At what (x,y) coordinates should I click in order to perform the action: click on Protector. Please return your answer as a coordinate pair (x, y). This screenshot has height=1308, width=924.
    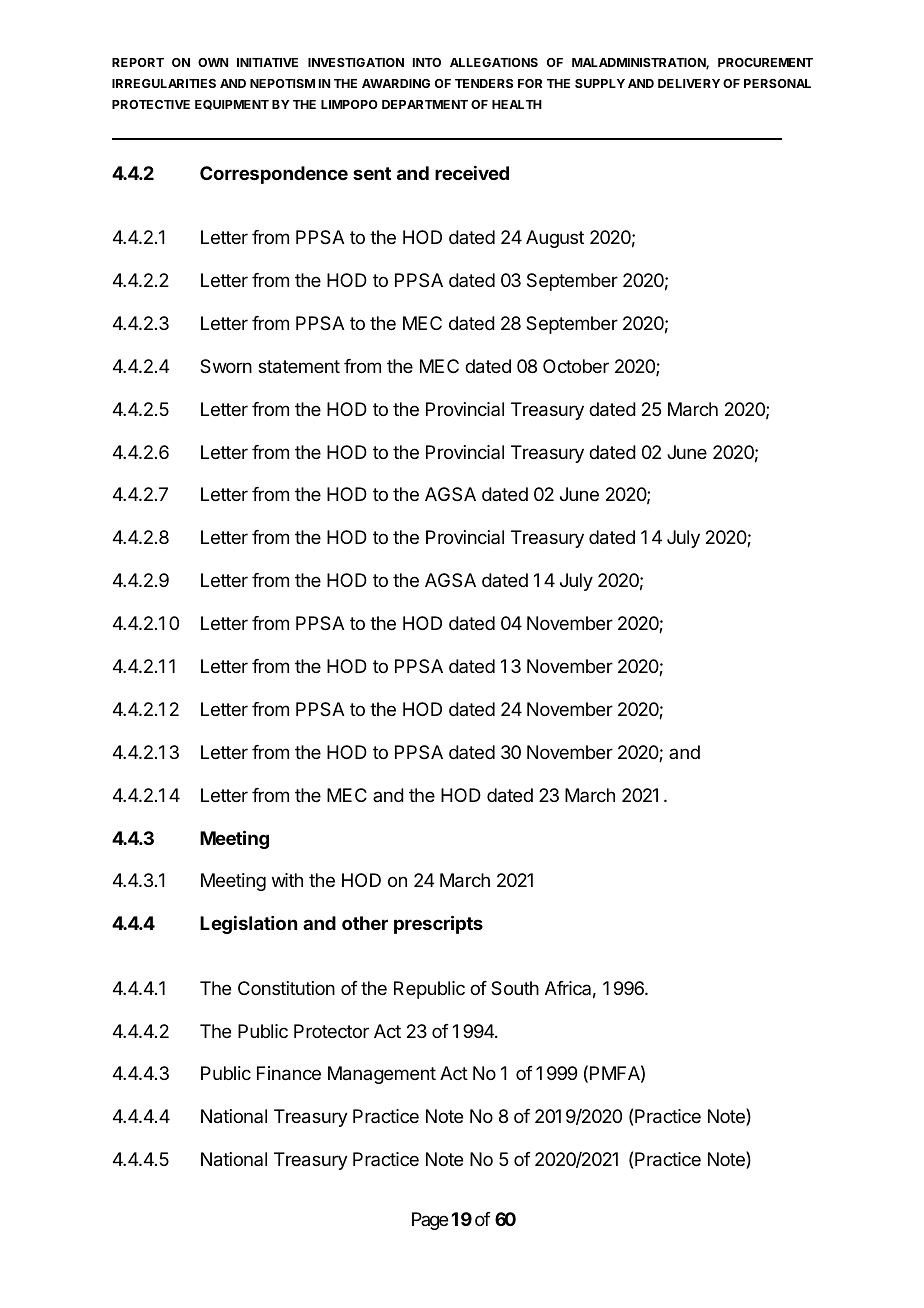
    Looking at the image, I should click on (331, 1031).
